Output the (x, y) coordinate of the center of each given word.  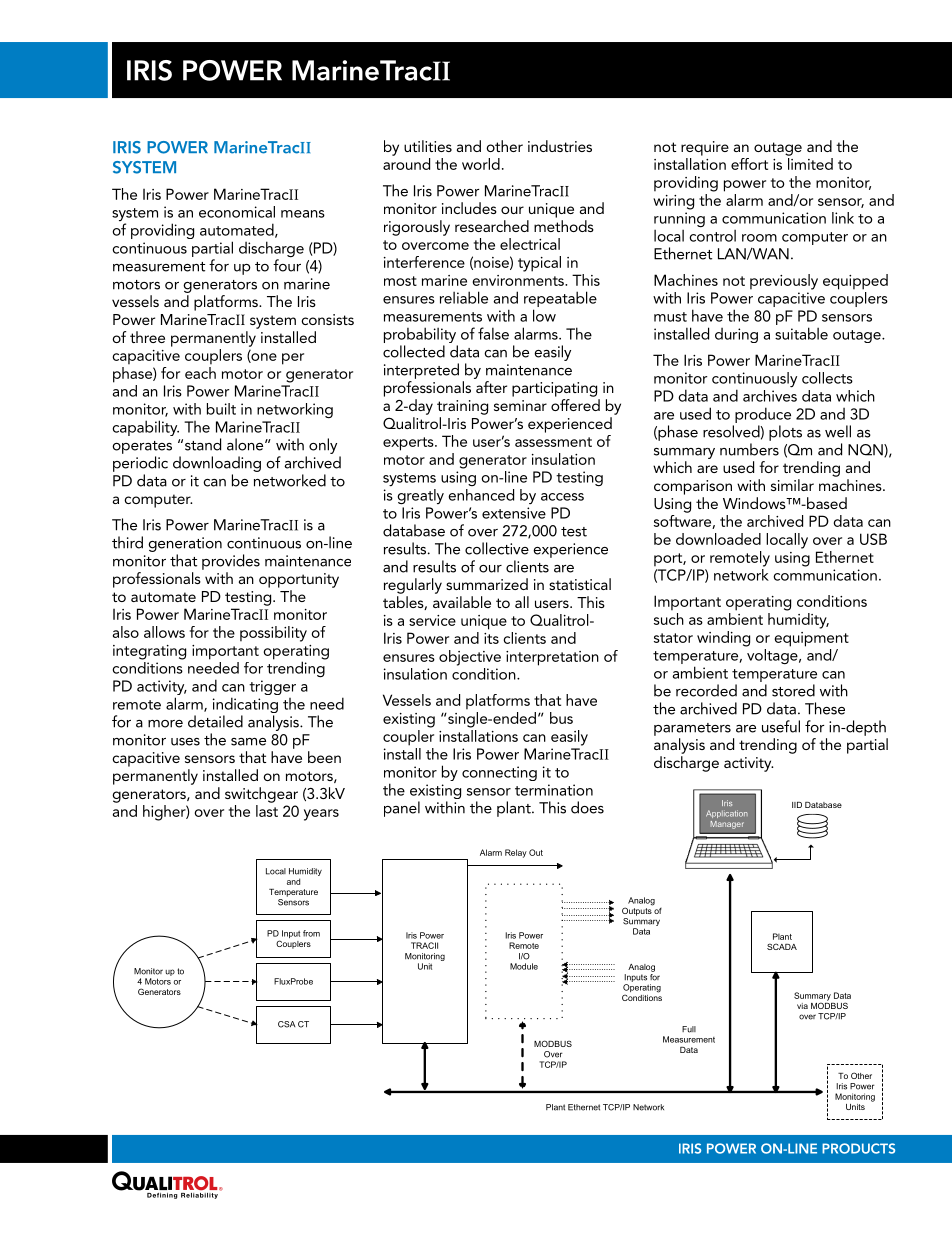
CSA (287, 1024)
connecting (499, 773)
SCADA (782, 946)
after (491, 387)
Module (524, 966)
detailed (215, 721)
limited (810, 164)
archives (770, 394)
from (311, 933)
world (481, 164)
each (200, 371)
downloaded (718, 539)
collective (497, 548)
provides (231, 562)
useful (781, 726)
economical (237, 212)
